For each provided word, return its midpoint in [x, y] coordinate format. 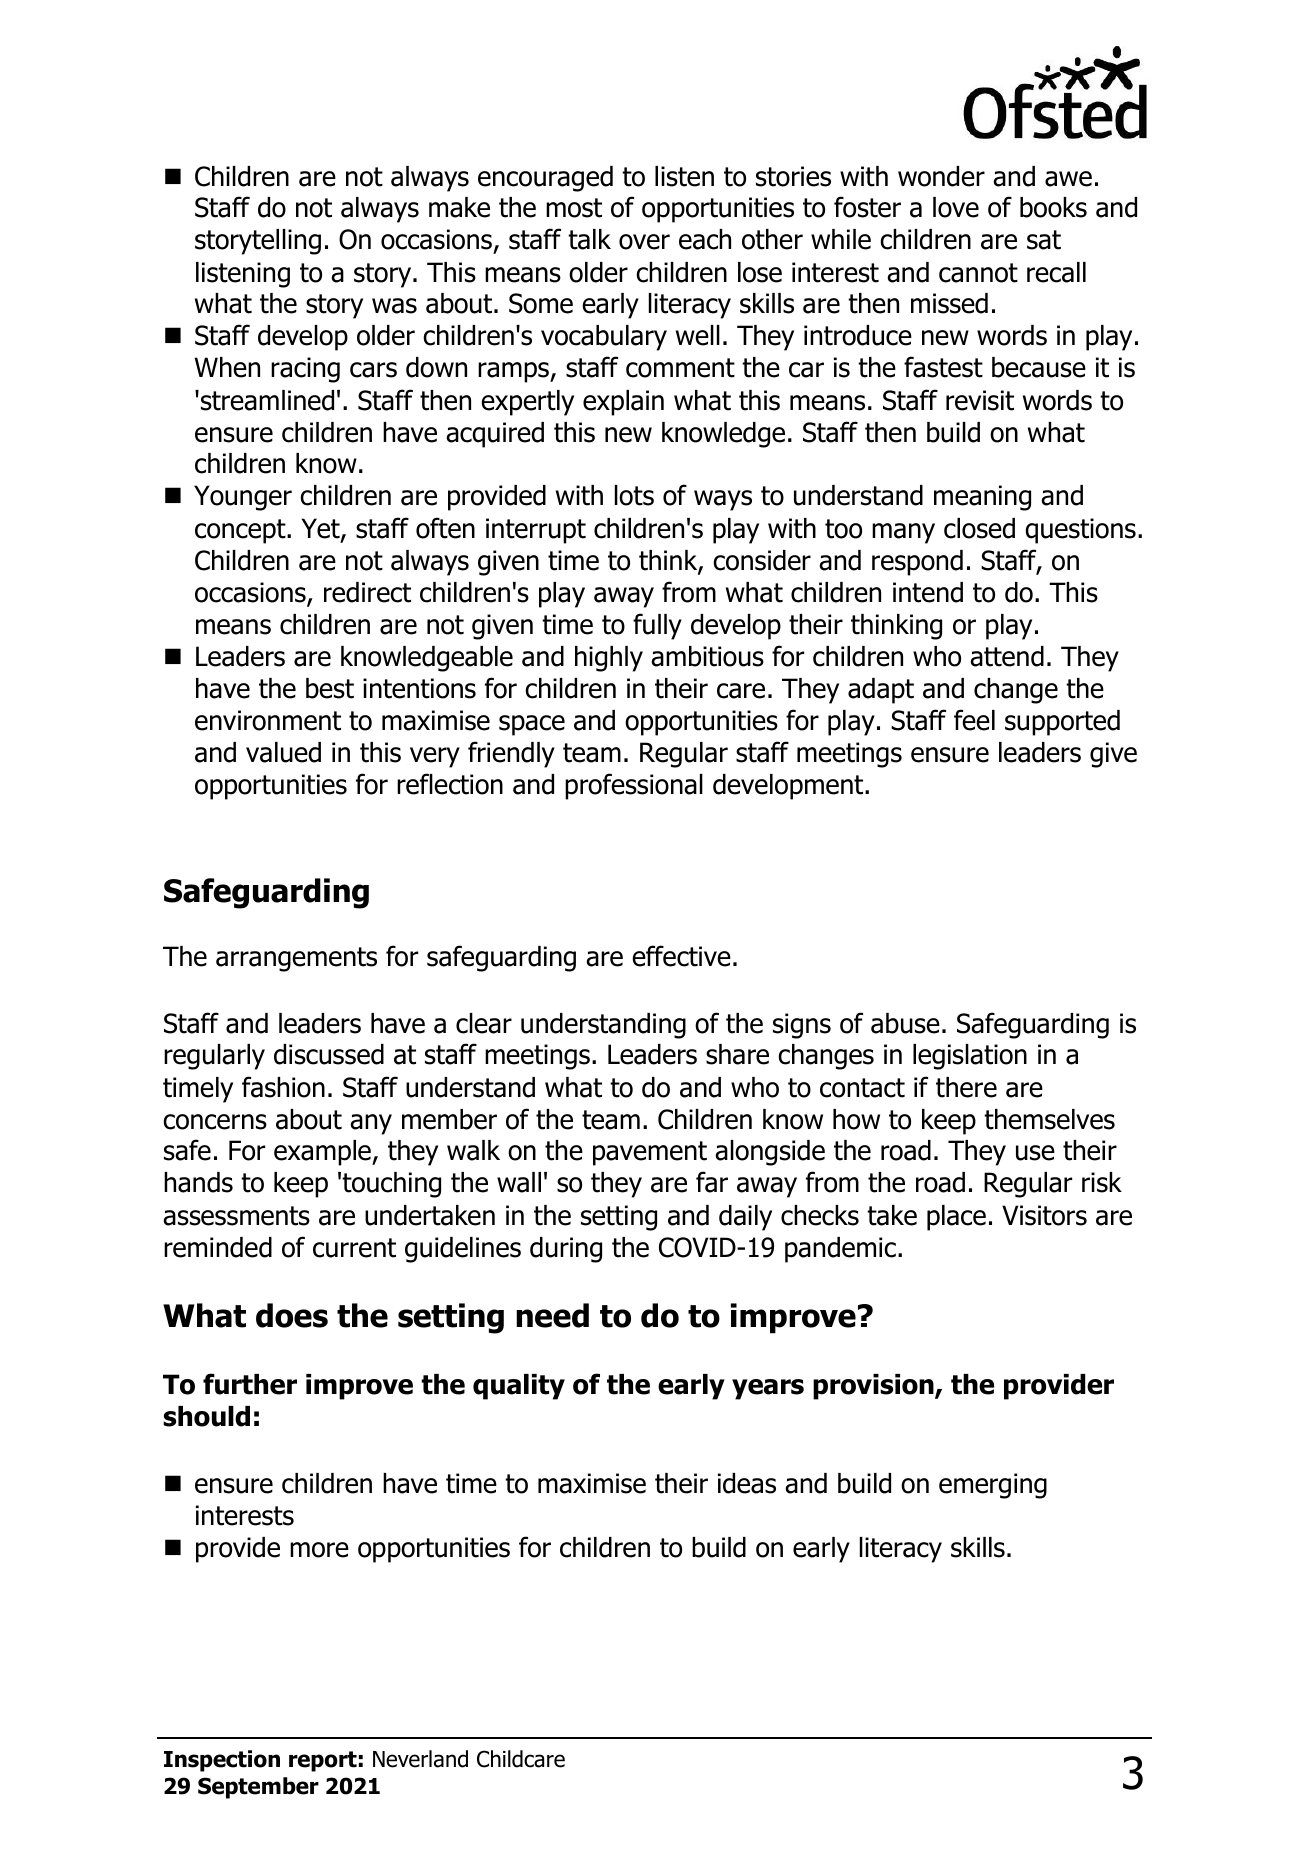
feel [974, 720]
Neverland [420, 1759]
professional [634, 786]
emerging [993, 1486]
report [323, 1761]
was [394, 306]
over [644, 242]
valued [283, 752]
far [712, 1182]
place [956, 1218]
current [354, 1248]
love [956, 207]
